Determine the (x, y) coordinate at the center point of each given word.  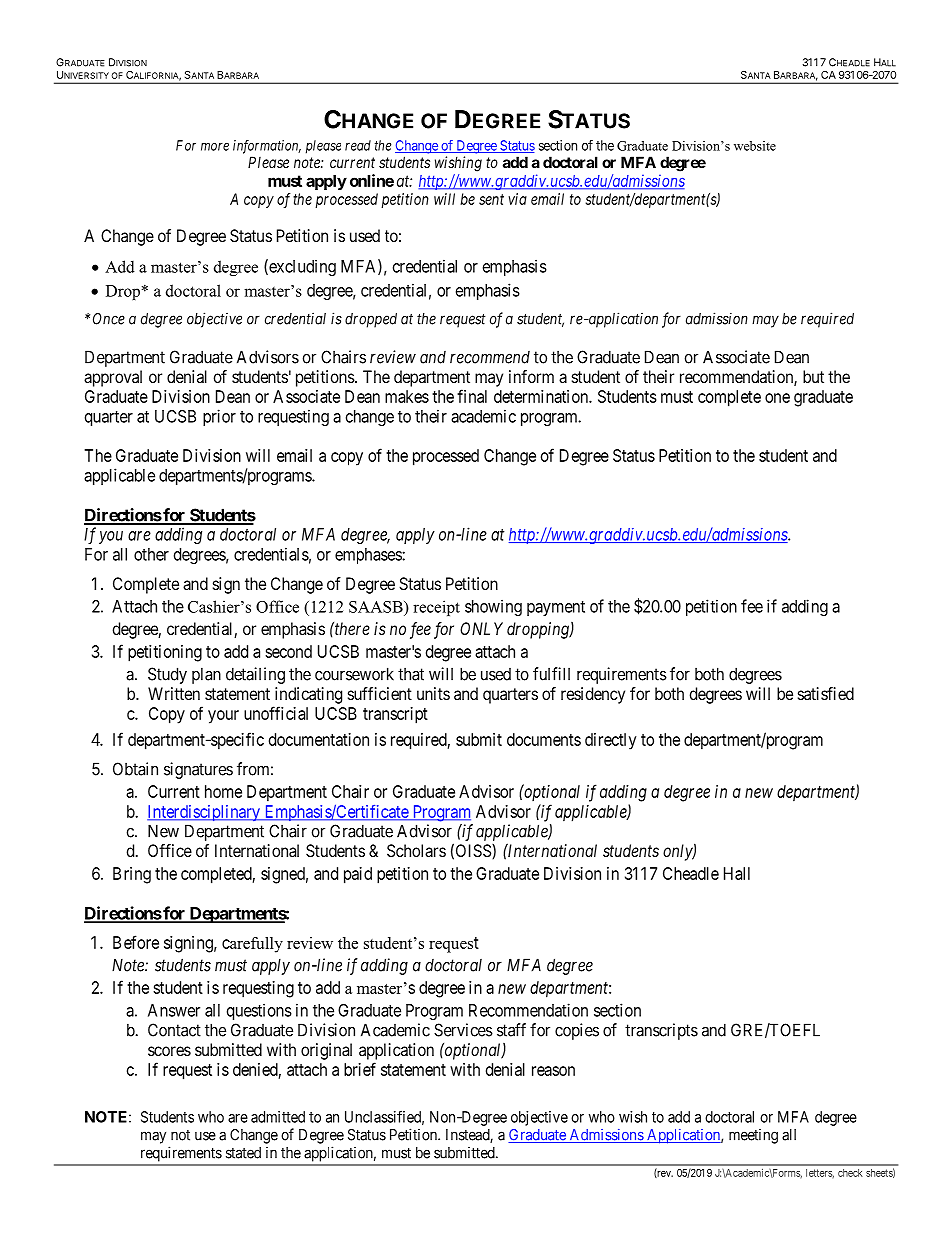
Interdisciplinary (204, 813)
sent (491, 199)
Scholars (416, 850)
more (215, 146)
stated (243, 1153)
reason (553, 1071)
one (777, 398)
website (755, 146)
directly (611, 741)
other (151, 554)
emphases (369, 556)
